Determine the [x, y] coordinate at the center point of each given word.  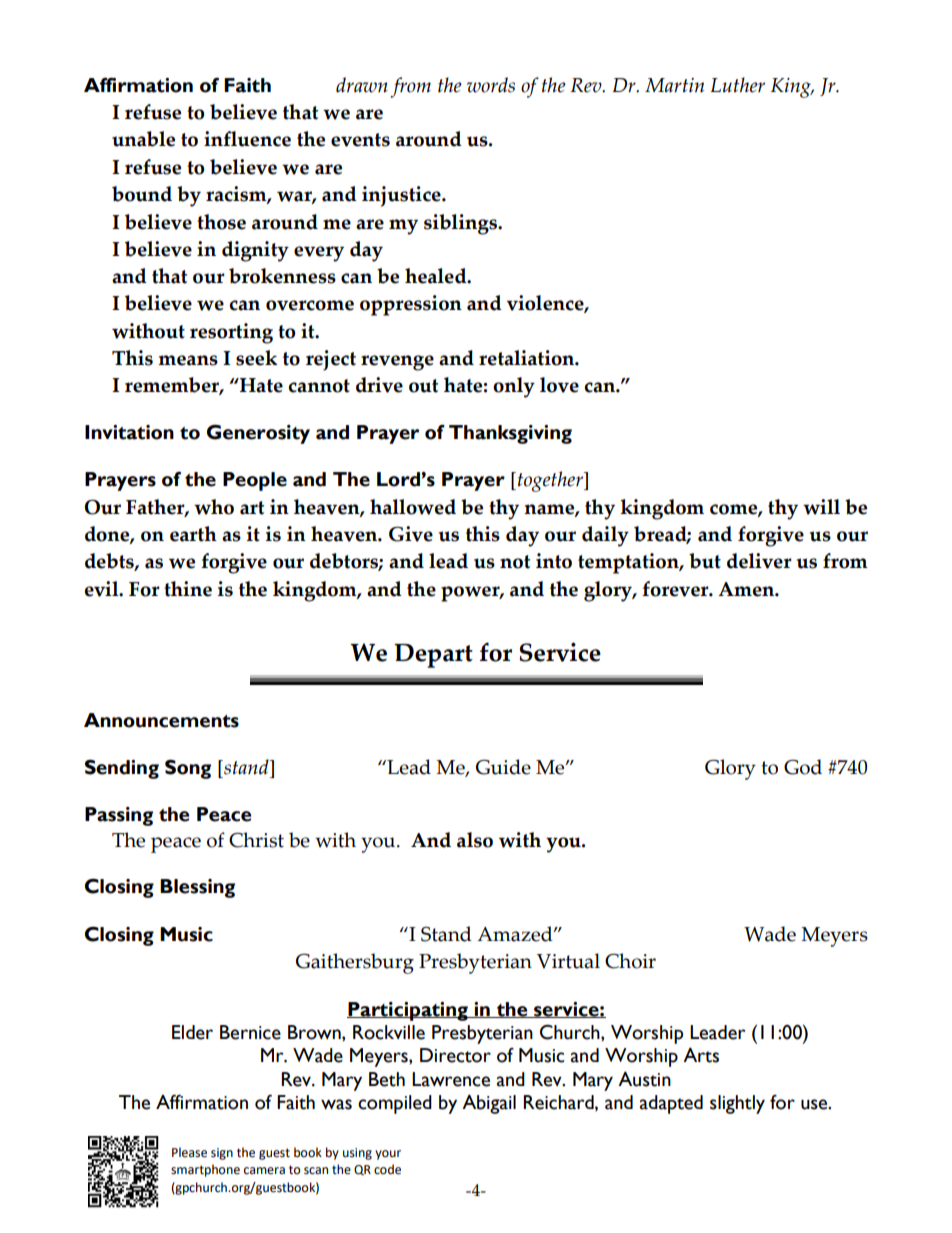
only [514, 387]
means [188, 360]
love [559, 385]
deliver [759, 561]
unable [143, 139]
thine [188, 589]
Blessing [197, 888]
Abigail [489, 1104]
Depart [433, 656]
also [475, 840]
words [491, 85]
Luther [738, 85]
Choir [630, 961]
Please [189, 1152]
